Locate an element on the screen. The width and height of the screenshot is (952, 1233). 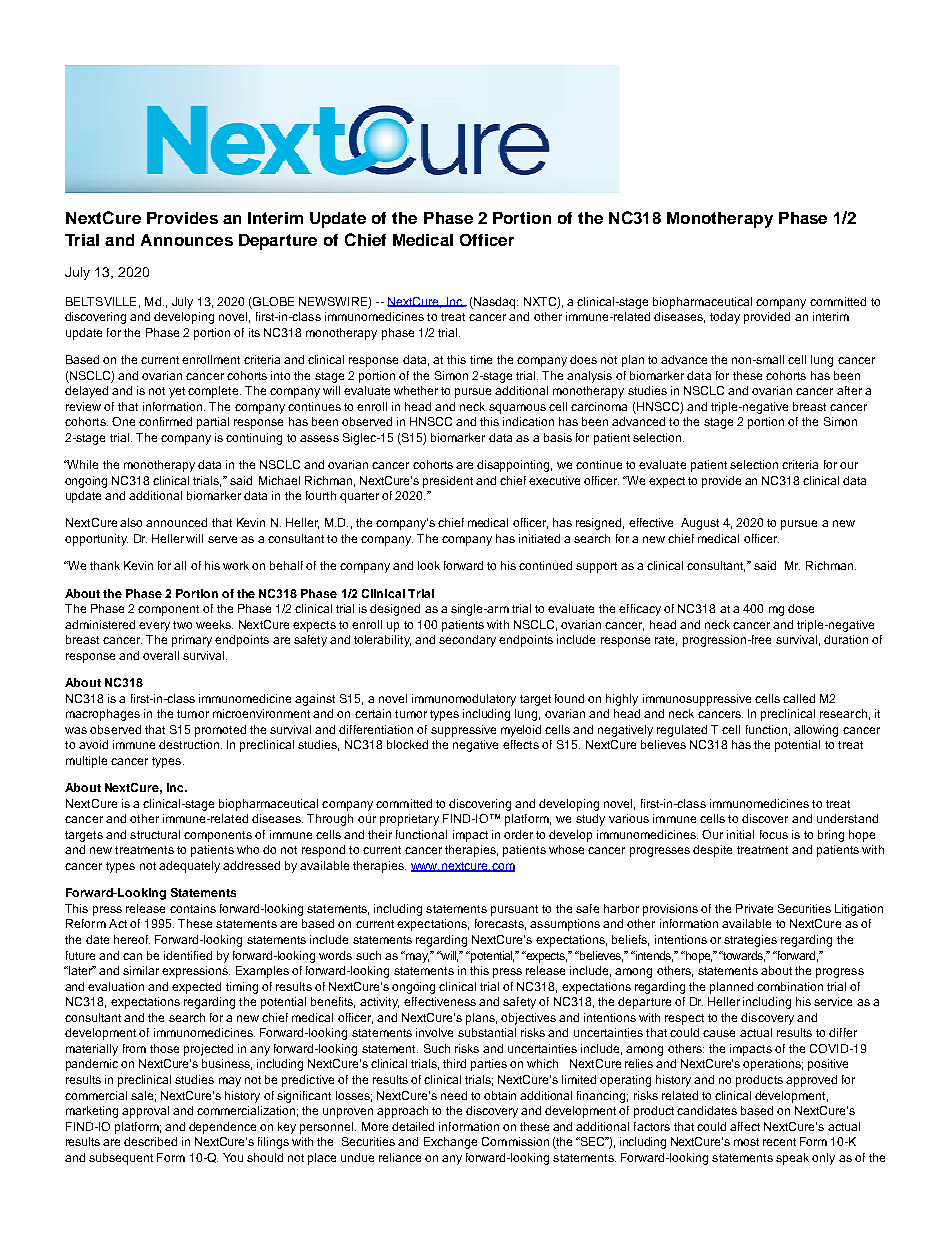
described is located at coordinates (150, 1141).
